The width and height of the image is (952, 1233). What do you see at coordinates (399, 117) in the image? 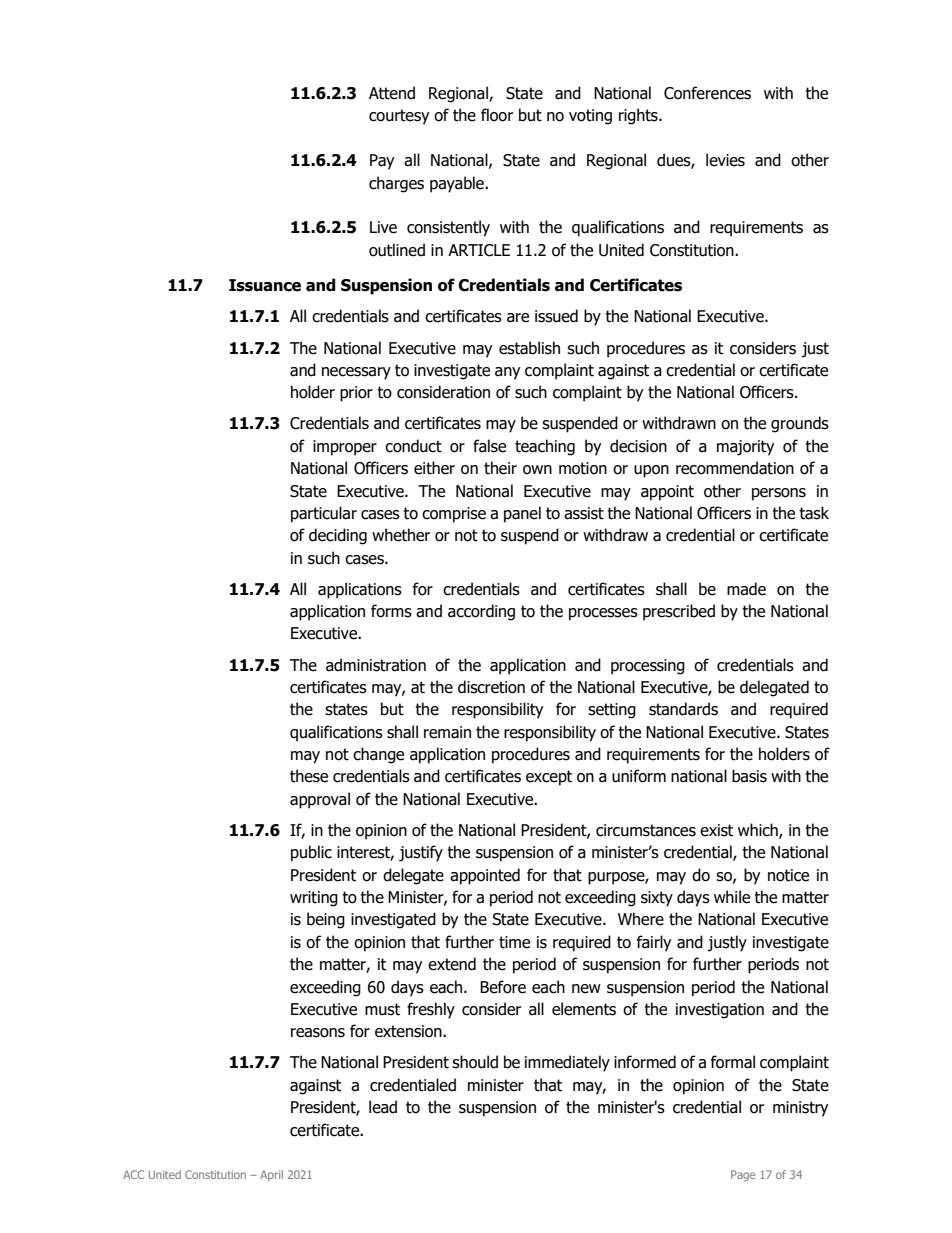
I see `courtesy` at bounding box center [399, 117].
